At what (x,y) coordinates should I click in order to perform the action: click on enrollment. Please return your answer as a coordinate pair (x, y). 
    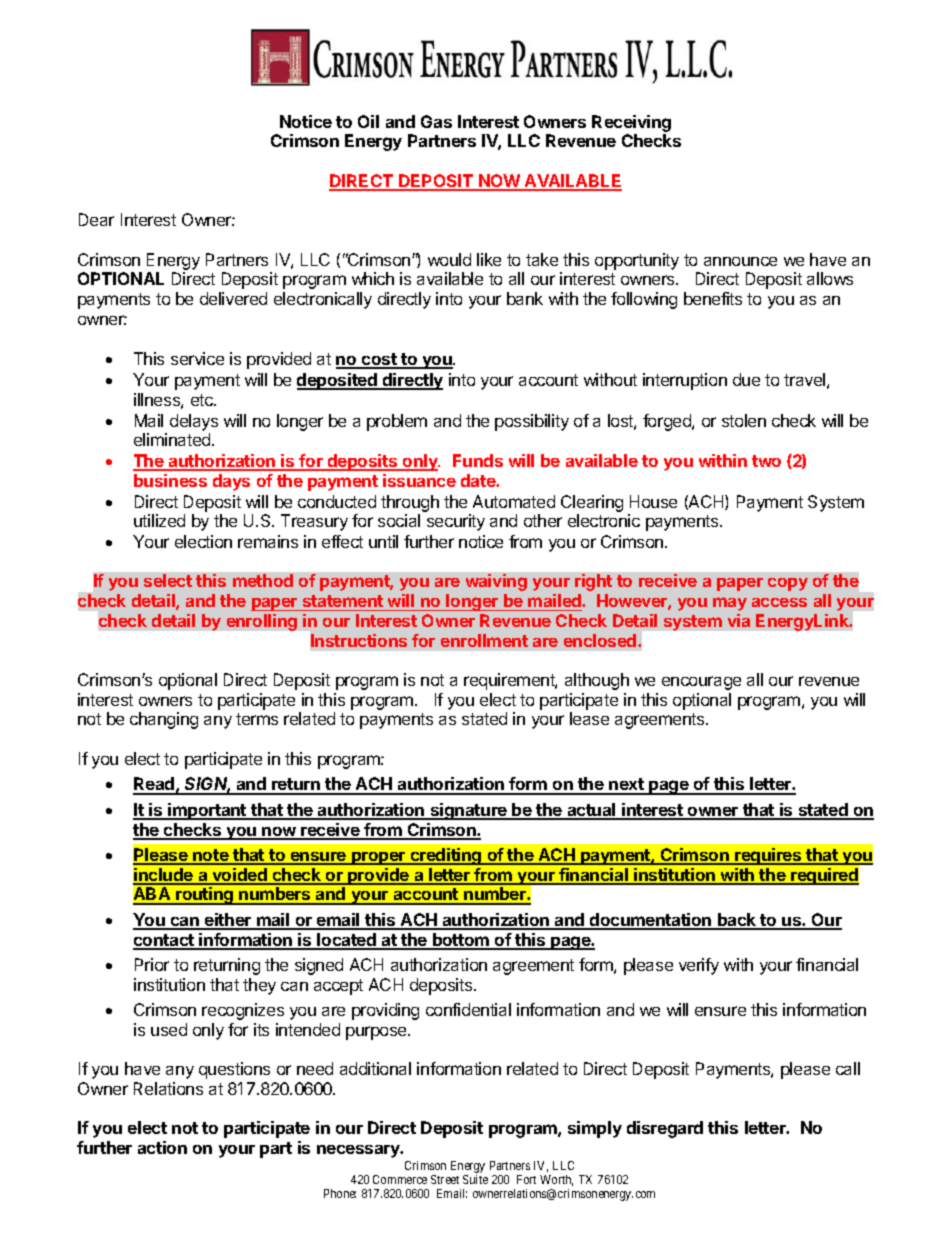
    Looking at the image, I should click on (484, 640).
